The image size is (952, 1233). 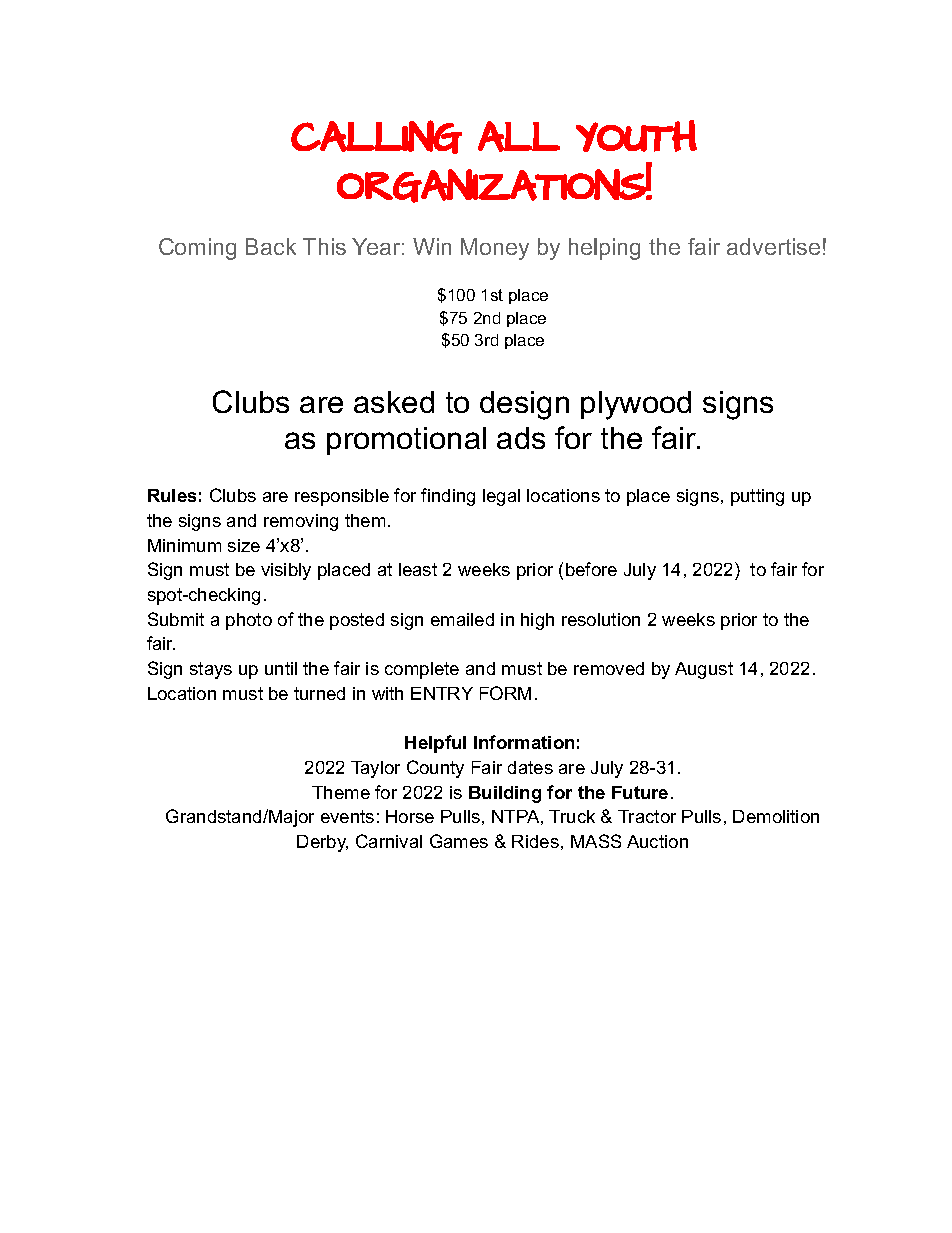 What do you see at coordinates (601, 619) in the screenshot?
I see `resolution` at bounding box center [601, 619].
